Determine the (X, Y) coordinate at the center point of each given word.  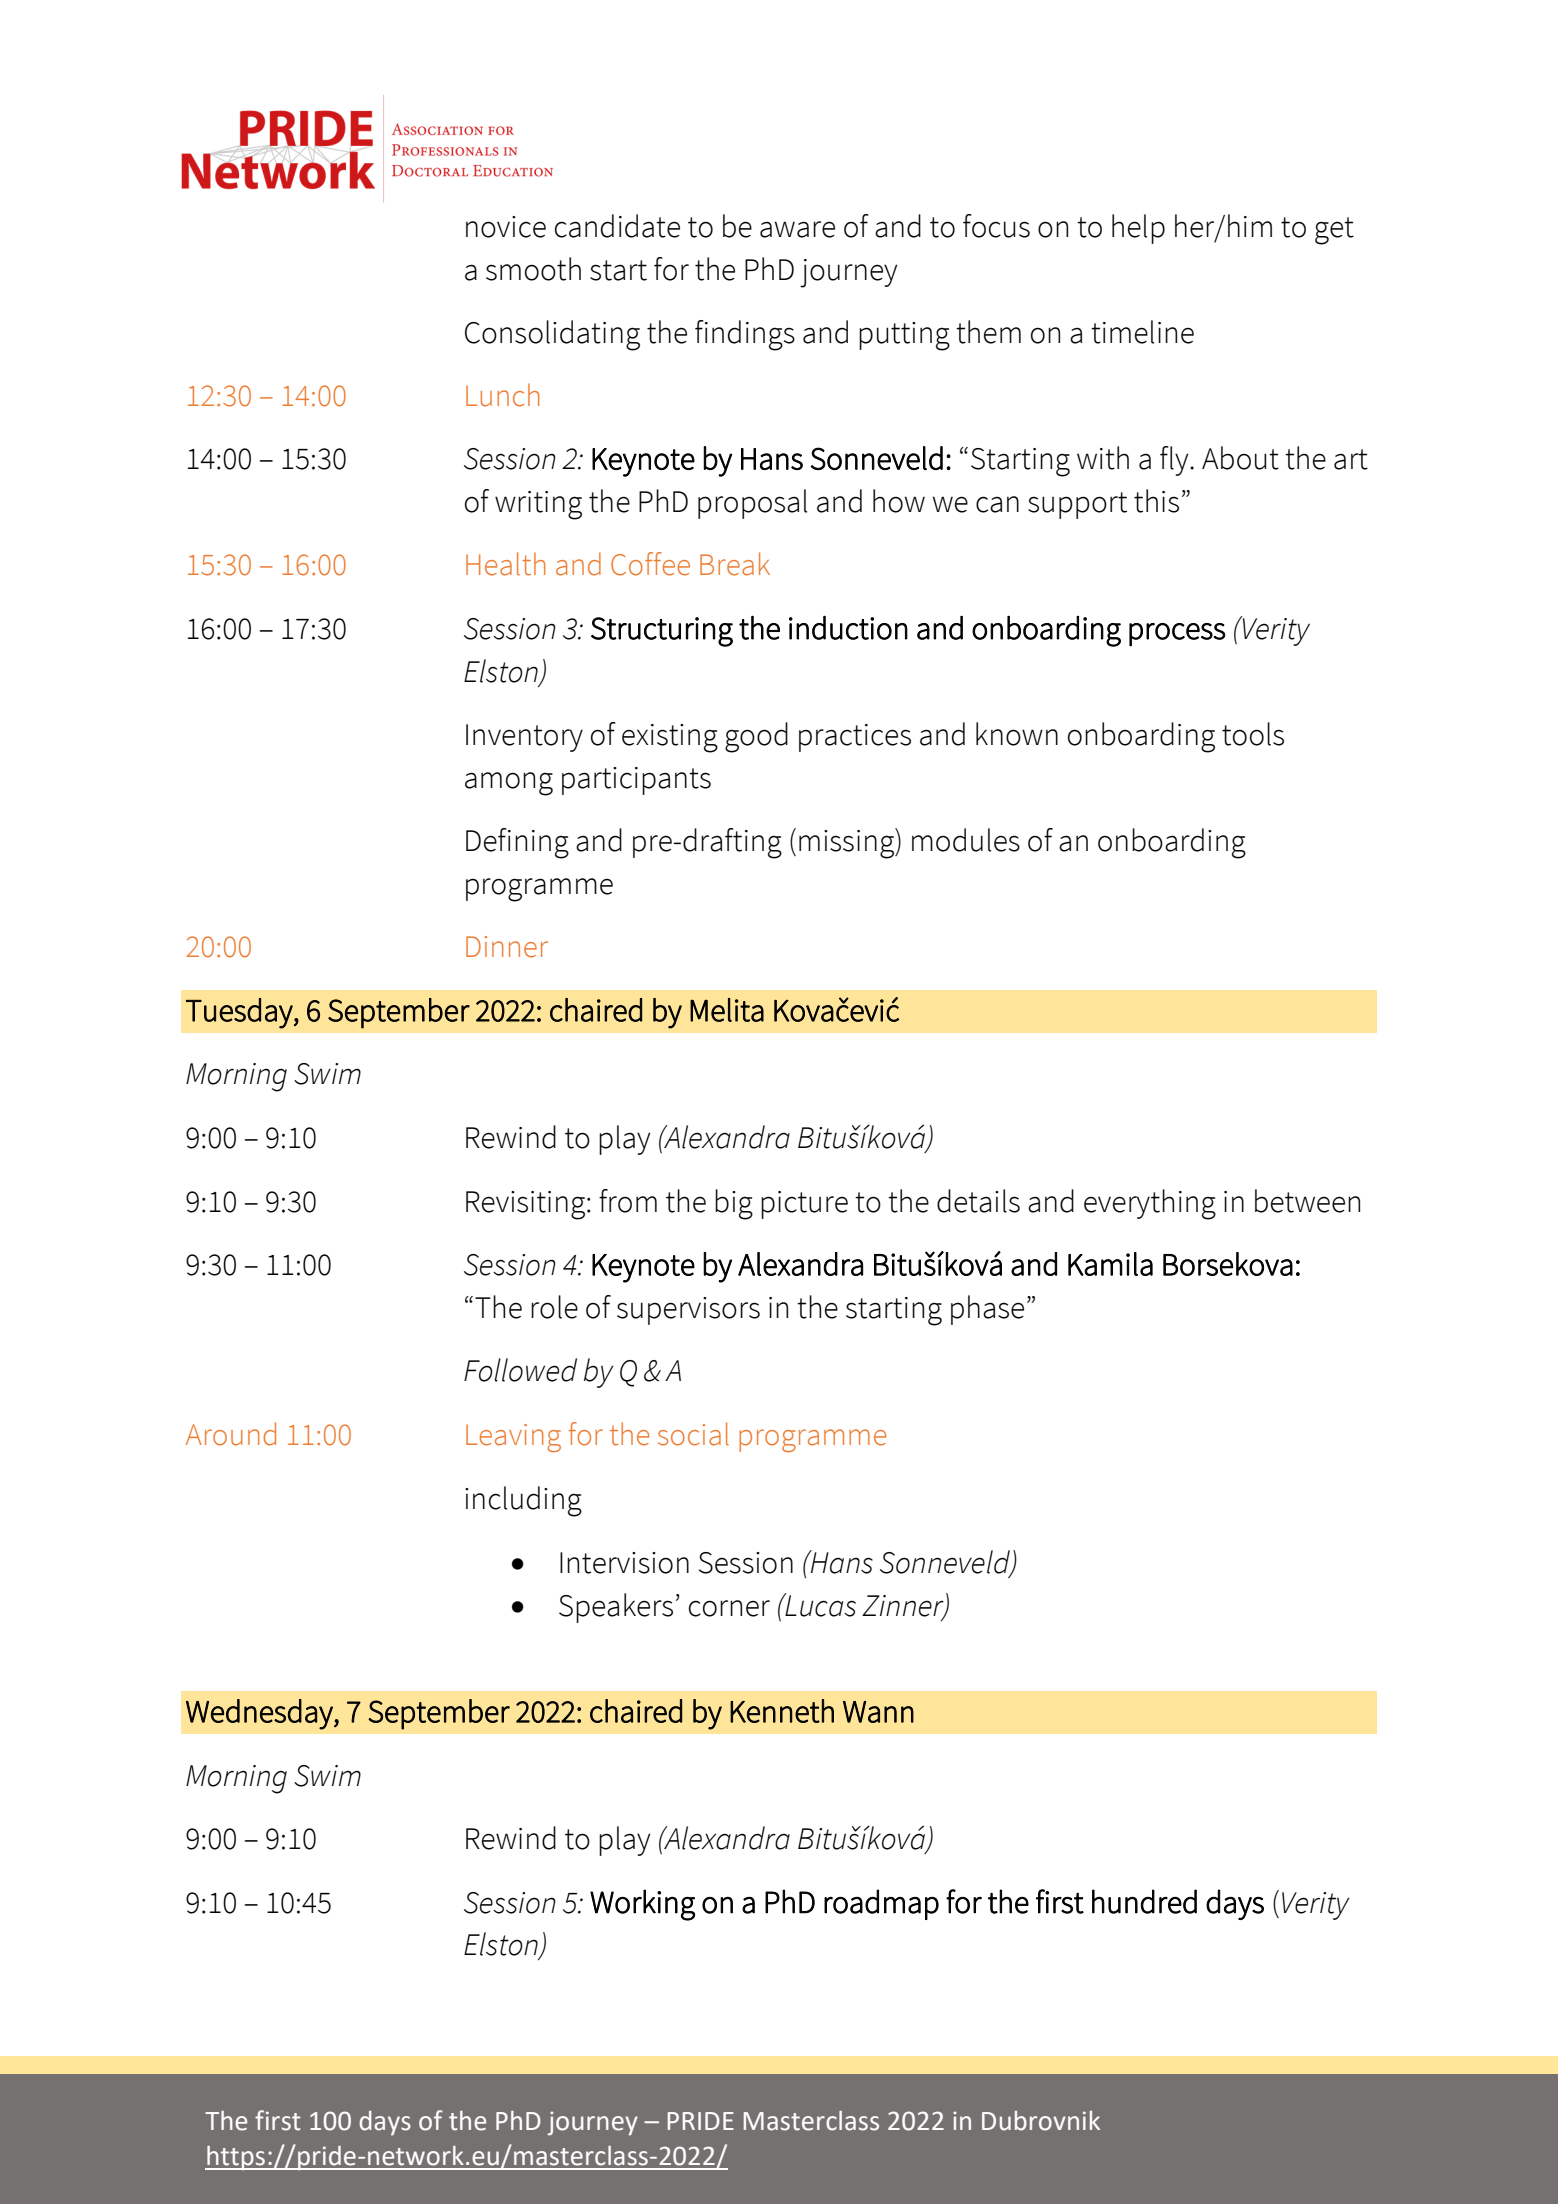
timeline (1142, 332)
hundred (1144, 1901)
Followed (520, 1370)
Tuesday (240, 1013)
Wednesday (260, 1714)
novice (506, 227)
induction (848, 628)
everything (1150, 1204)
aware (797, 229)
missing (847, 843)
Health (506, 564)
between (1307, 1201)
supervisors (688, 1311)
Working (642, 1905)
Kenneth (782, 1711)
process (1177, 635)
